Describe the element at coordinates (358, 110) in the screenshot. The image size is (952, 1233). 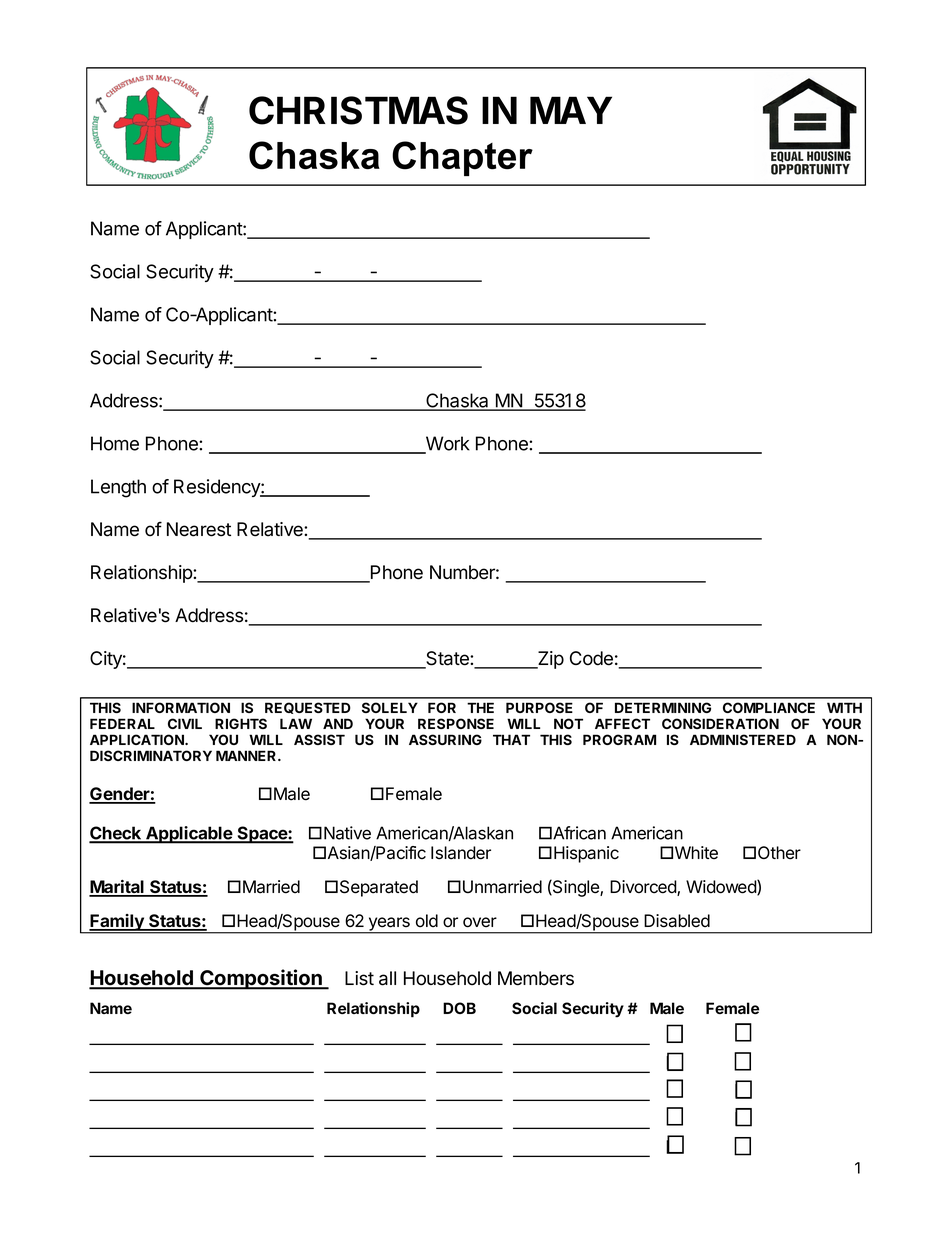
I see `CHRISTMAS` at that location.
